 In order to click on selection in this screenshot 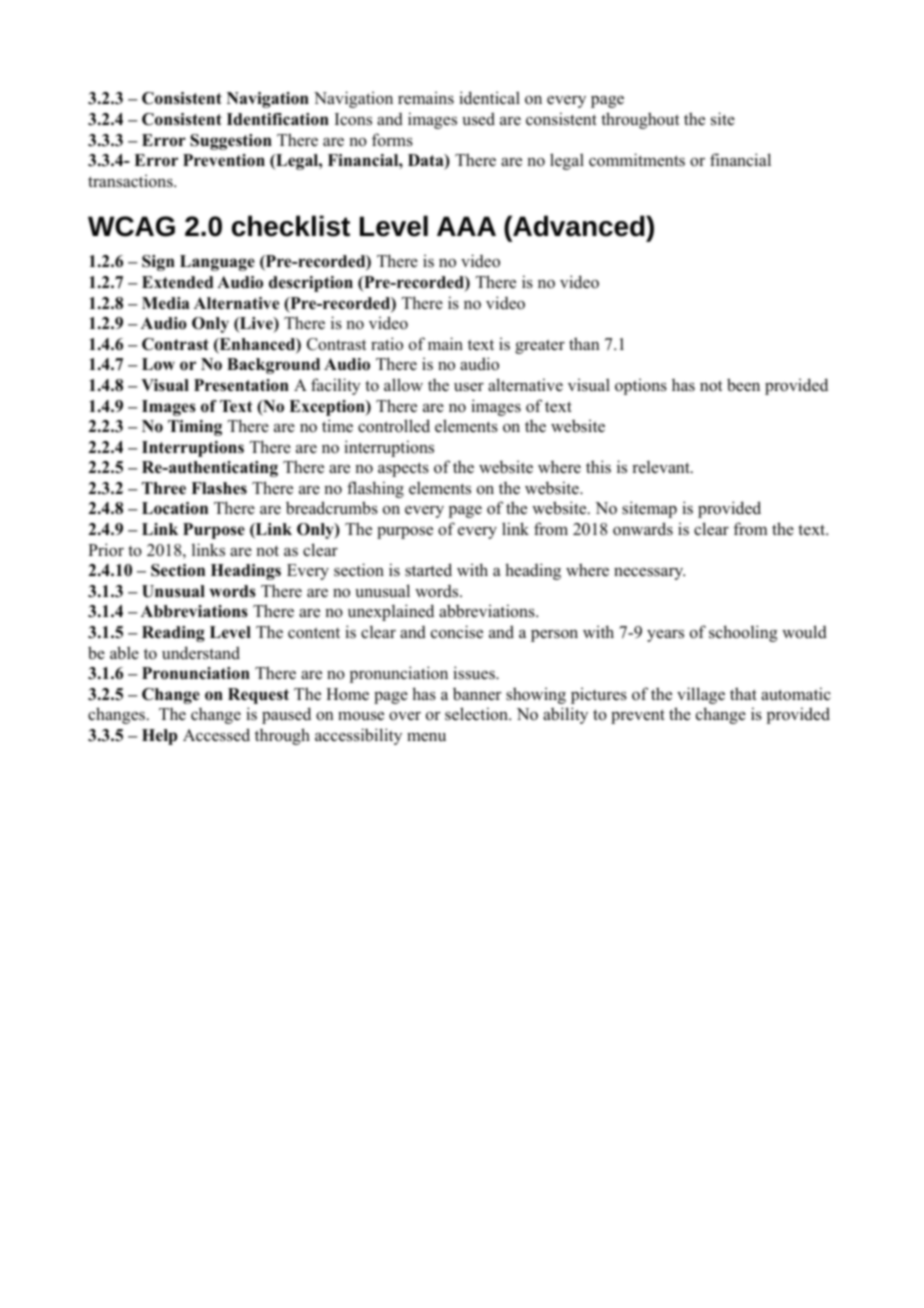, I will do `click(477, 714)`.
